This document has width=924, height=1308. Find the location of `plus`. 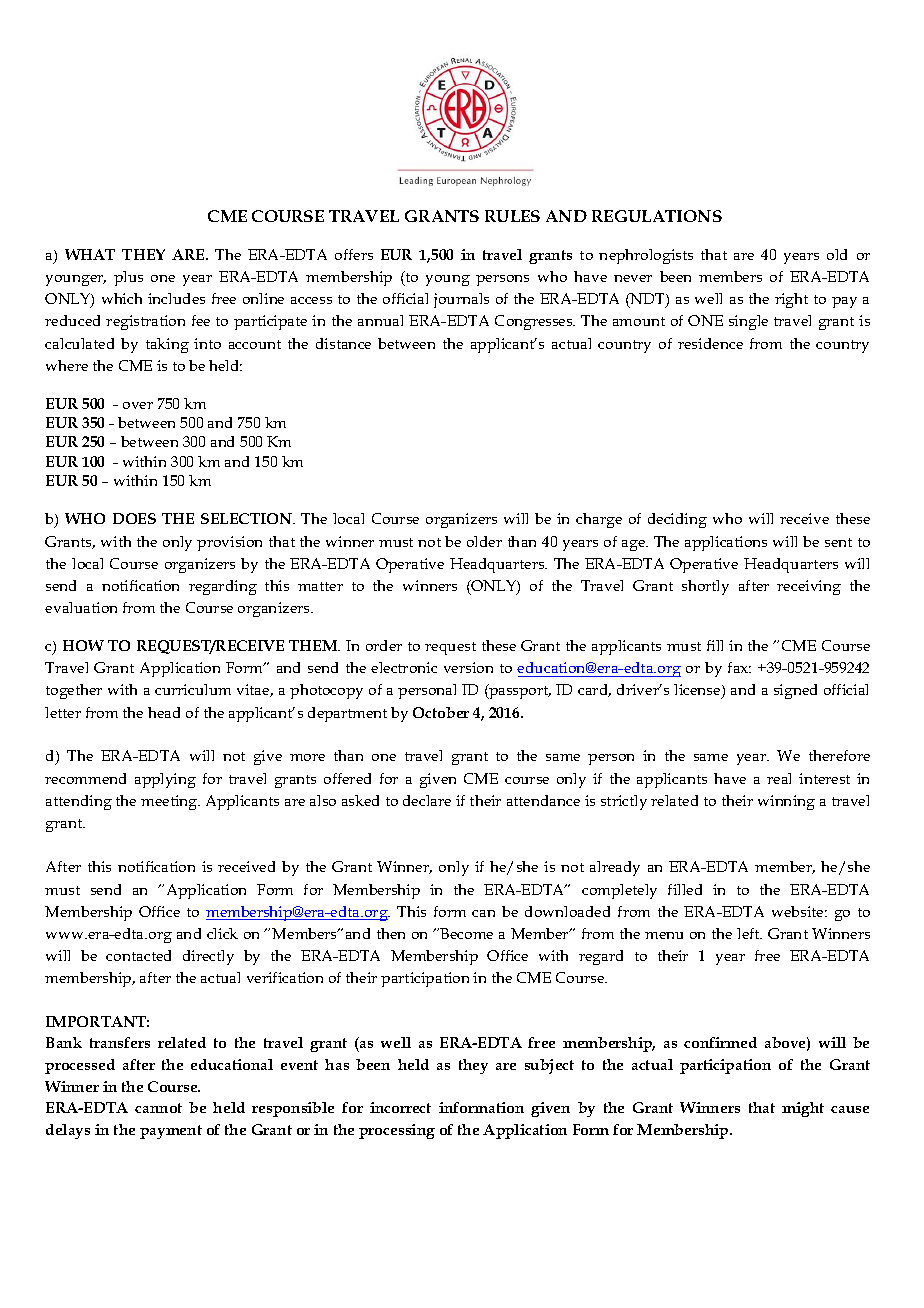

plus is located at coordinates (128, 278).
